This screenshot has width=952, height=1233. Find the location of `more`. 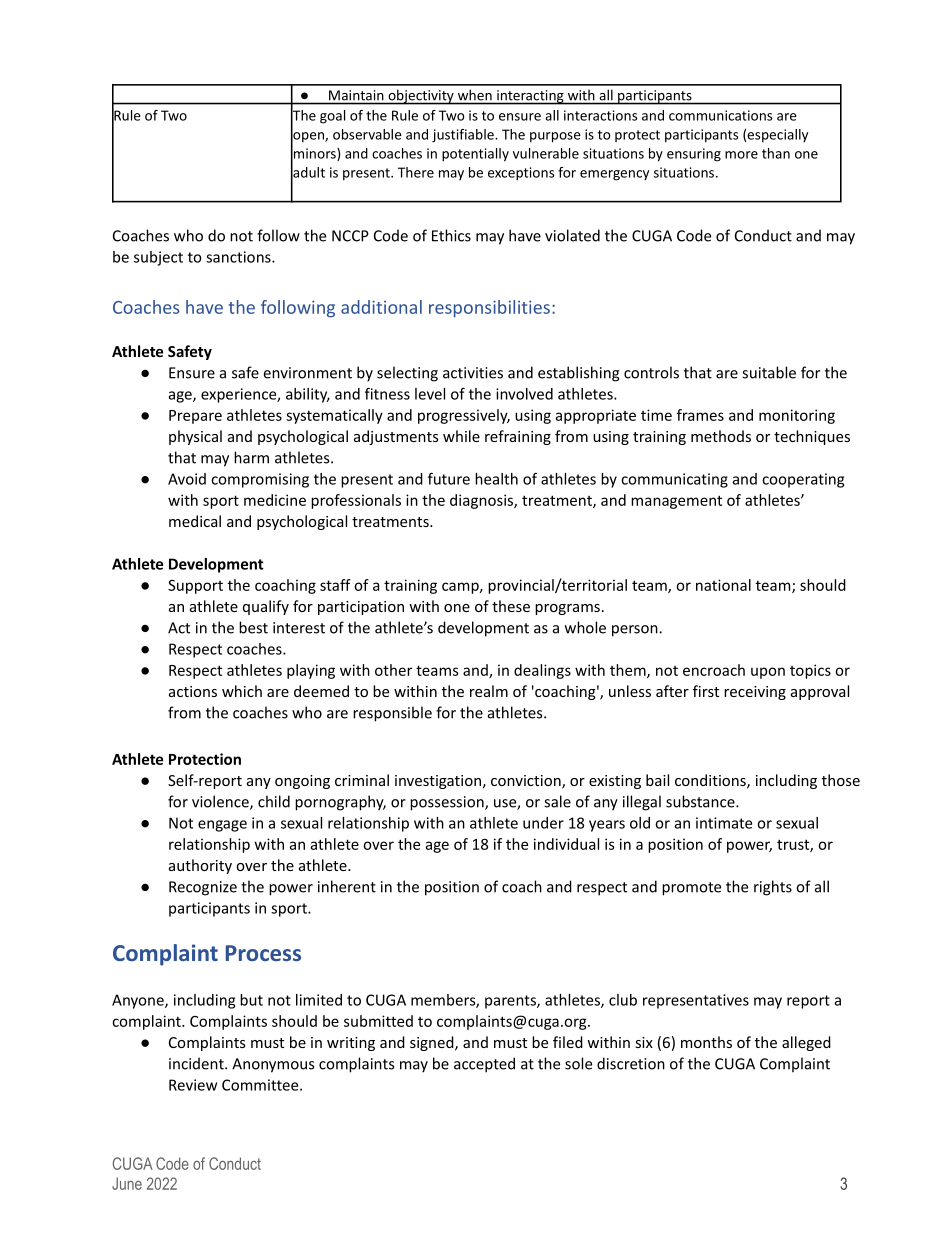

more is located at coordinates (741, 155).
